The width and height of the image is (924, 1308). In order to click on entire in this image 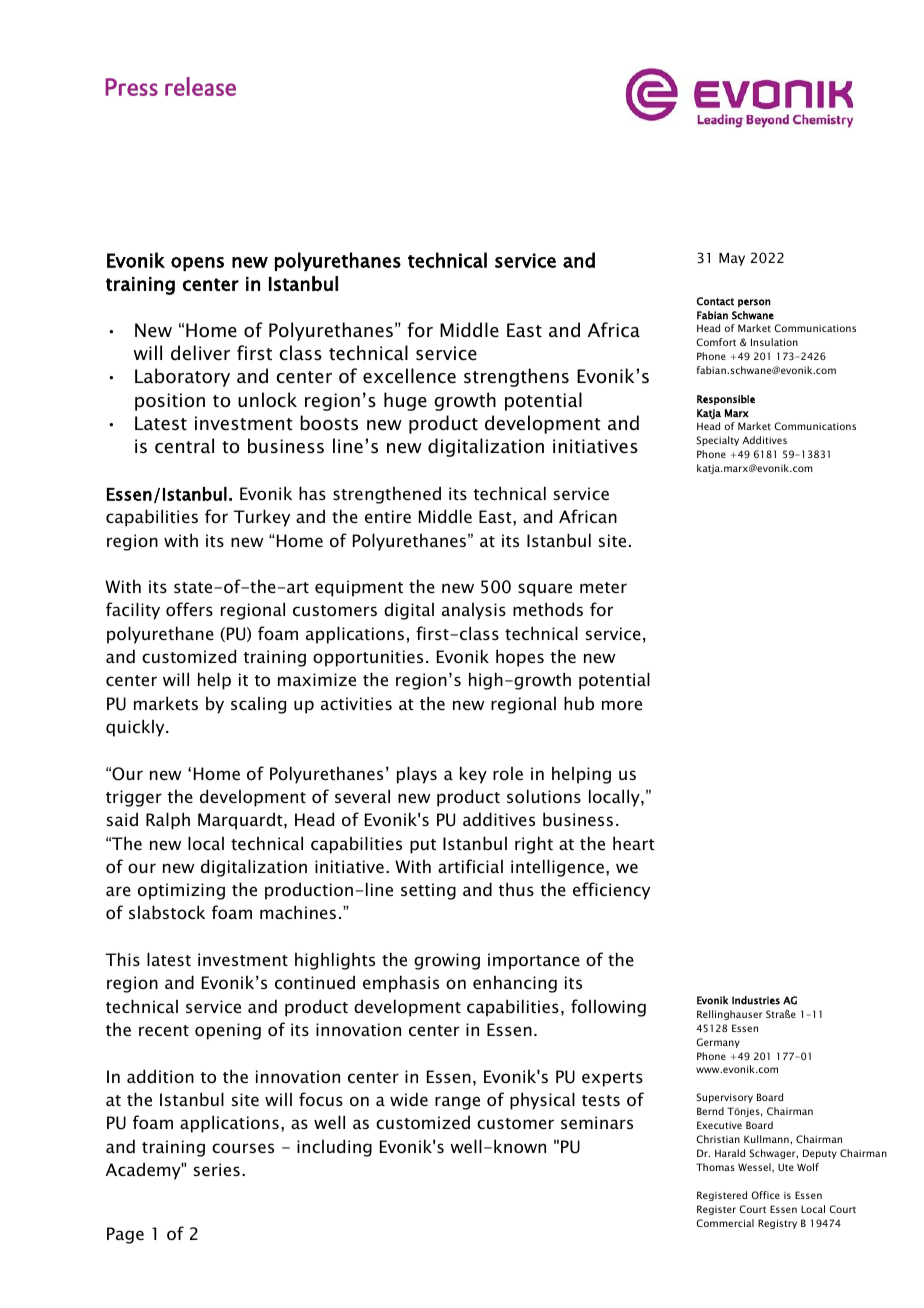, I will do `click(388, 516)`.
